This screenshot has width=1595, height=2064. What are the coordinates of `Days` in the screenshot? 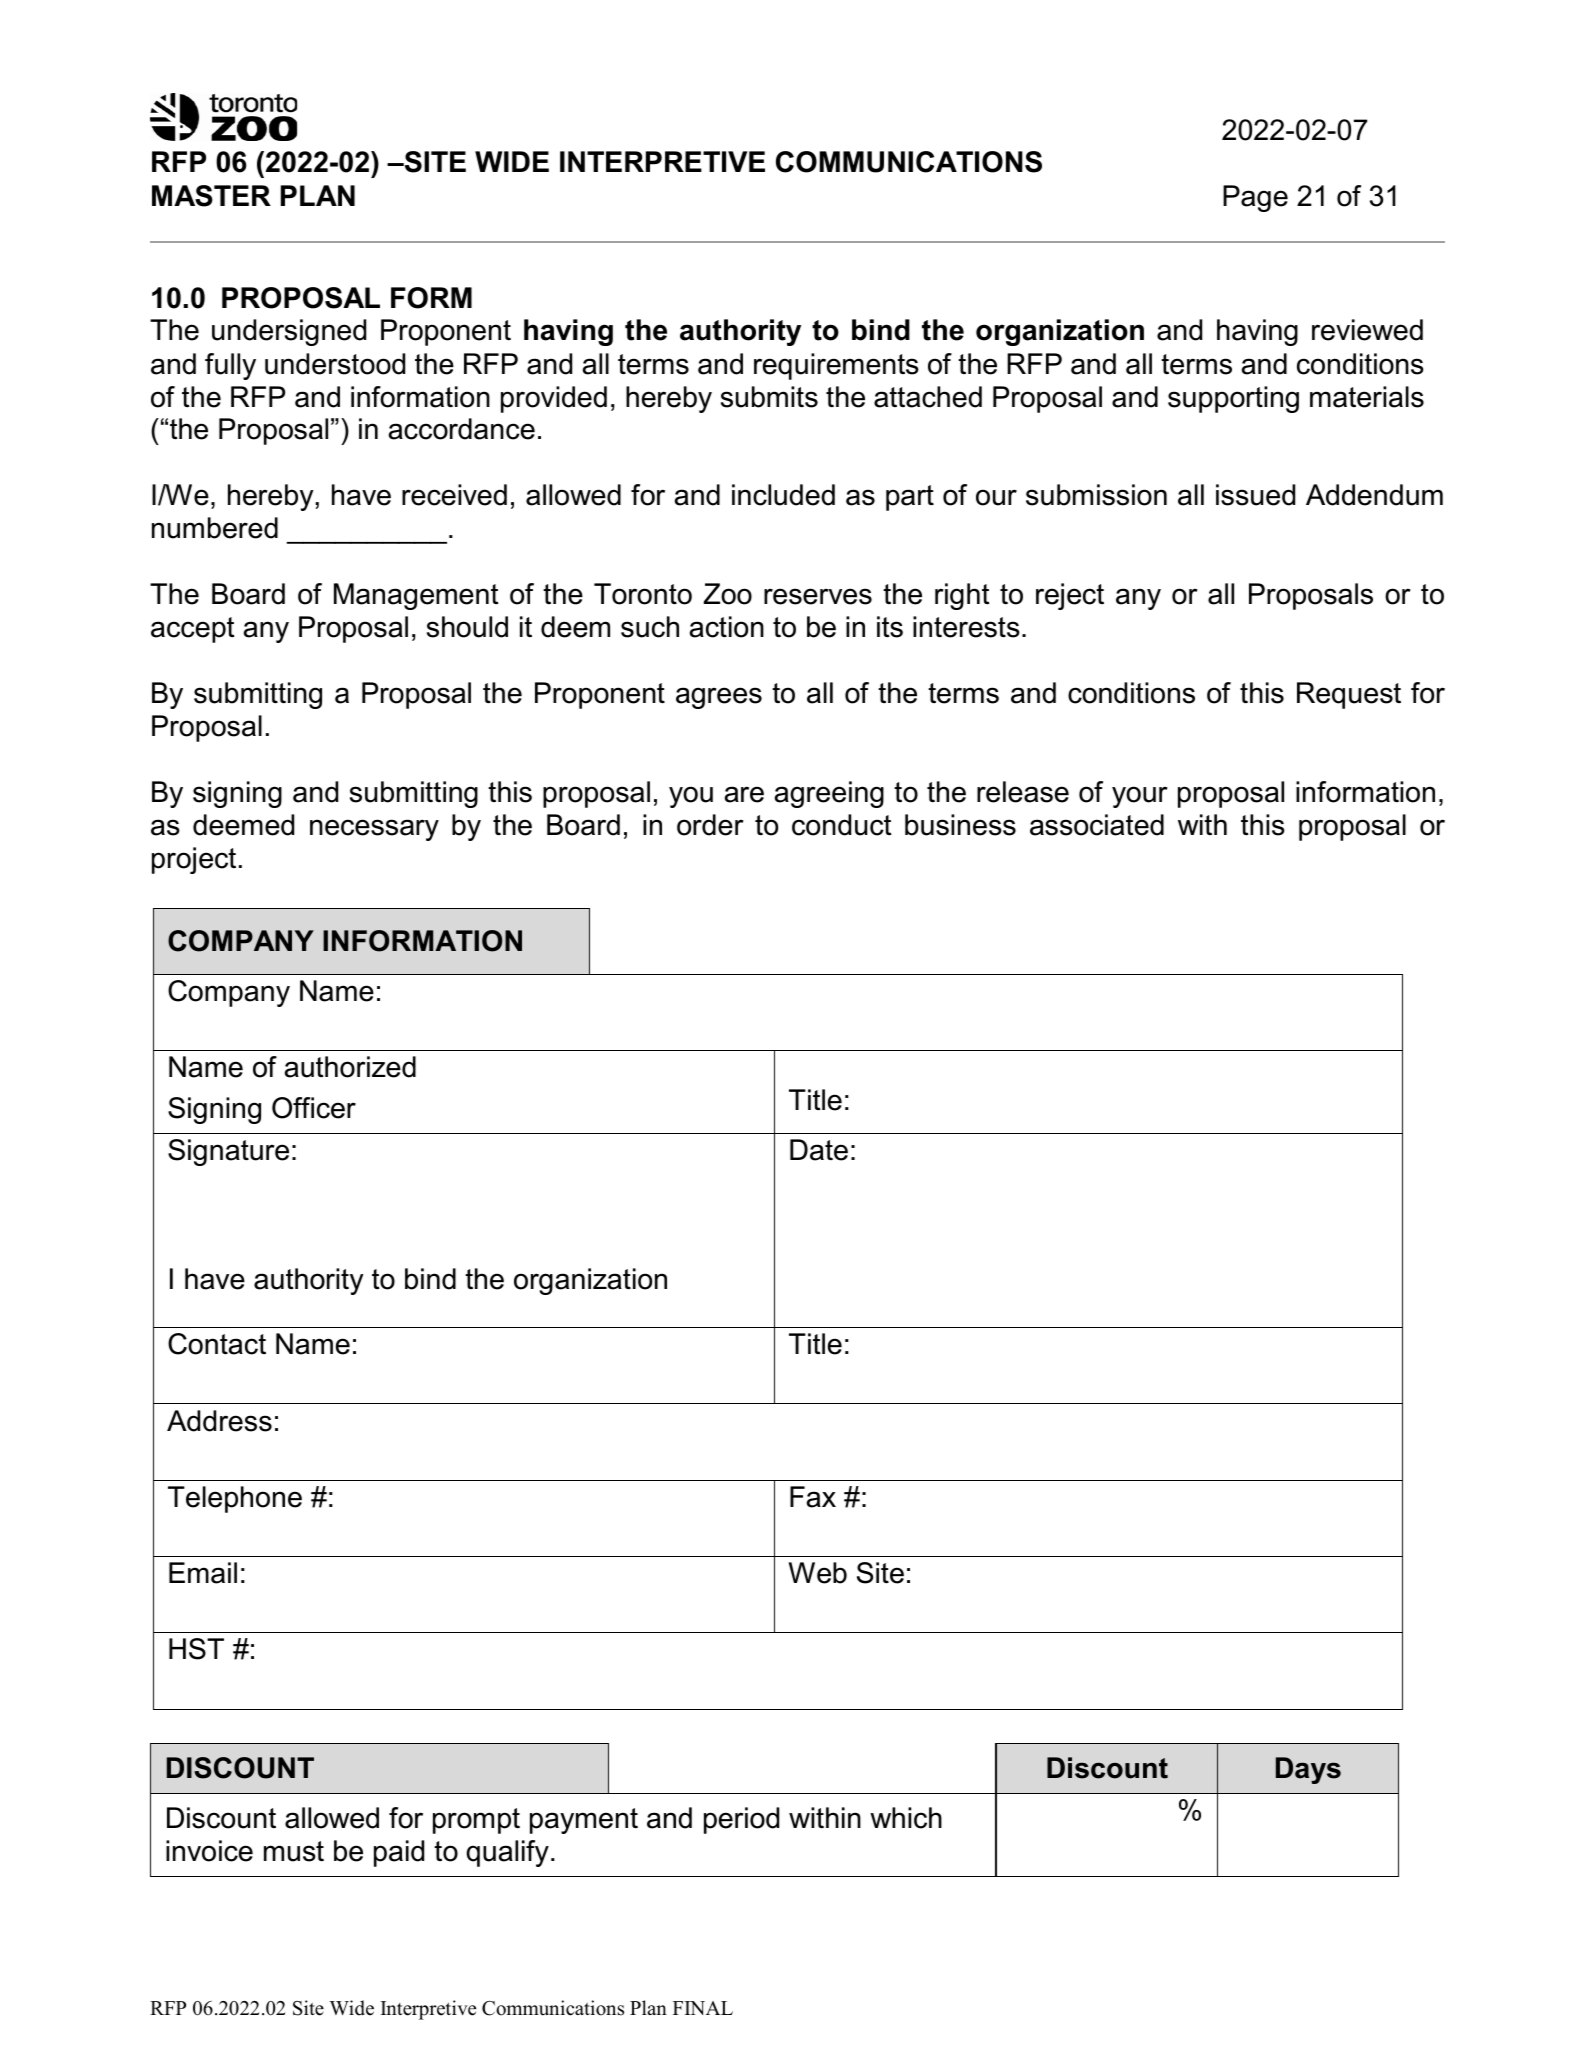 It's located at (1308, 1770).
